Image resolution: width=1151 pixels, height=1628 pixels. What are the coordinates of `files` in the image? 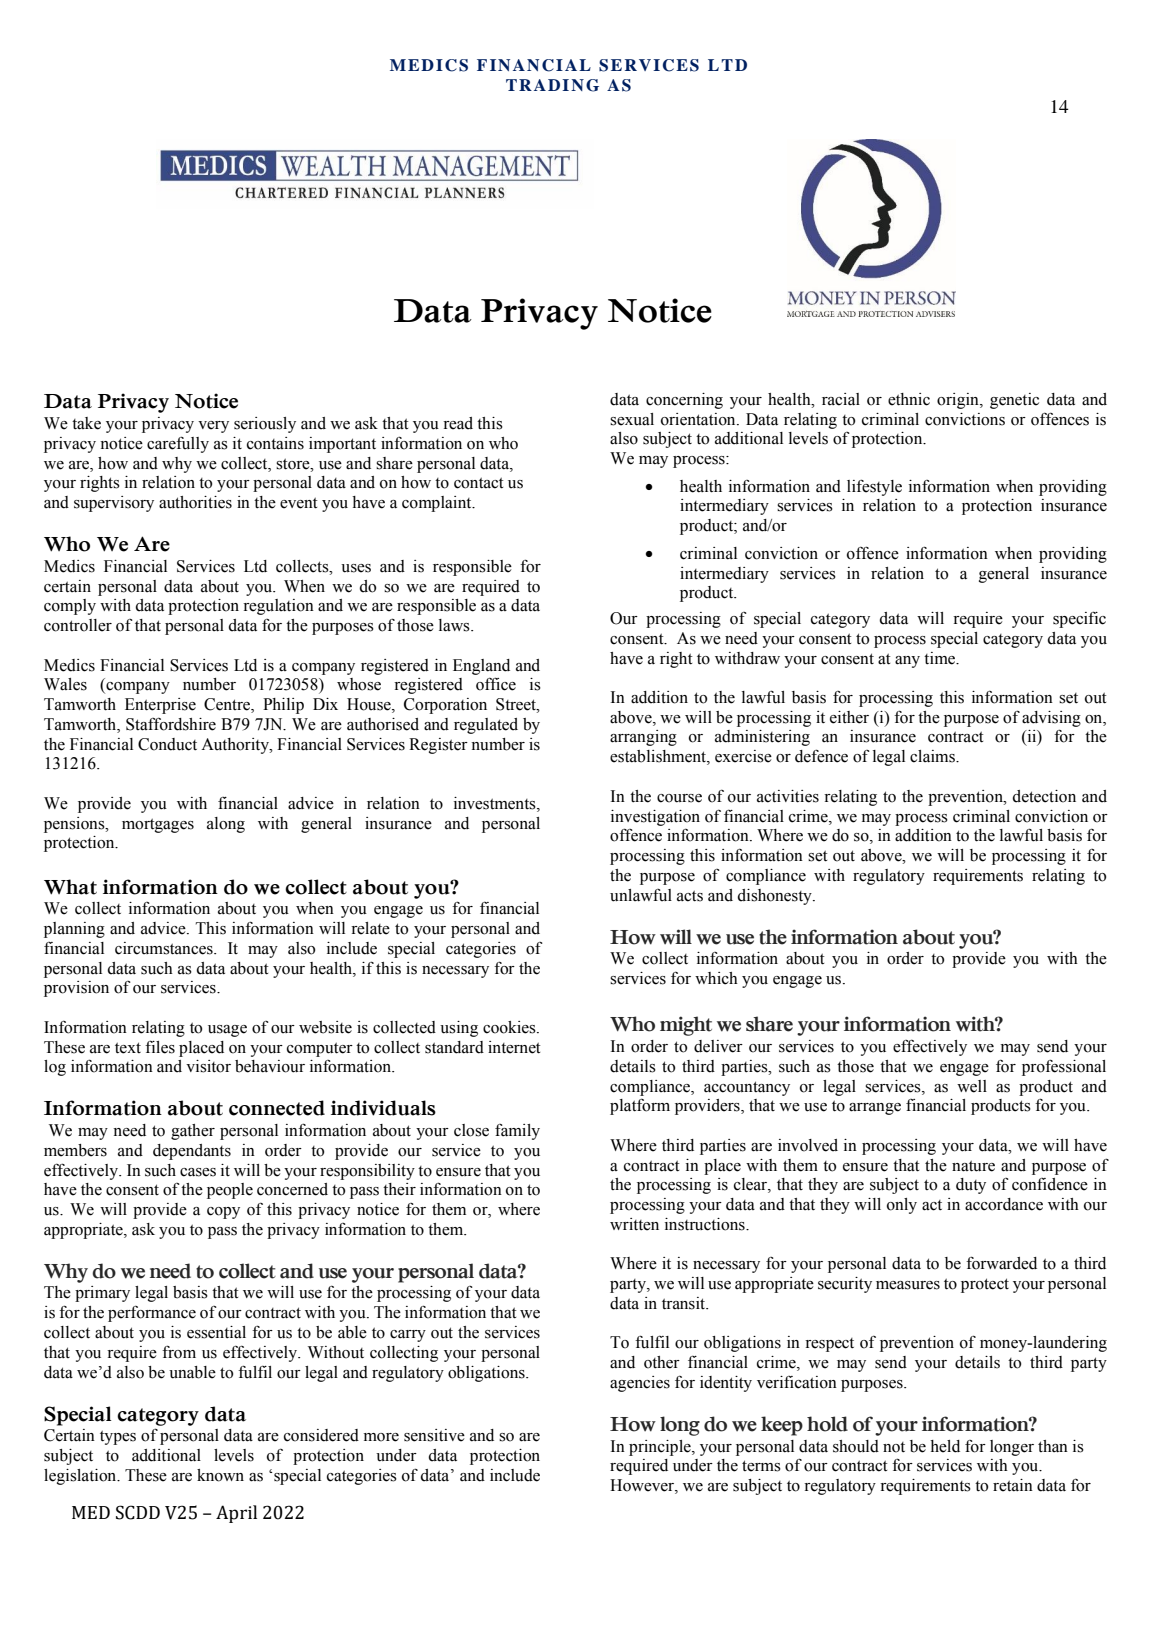 It's located at (160, 1047).
